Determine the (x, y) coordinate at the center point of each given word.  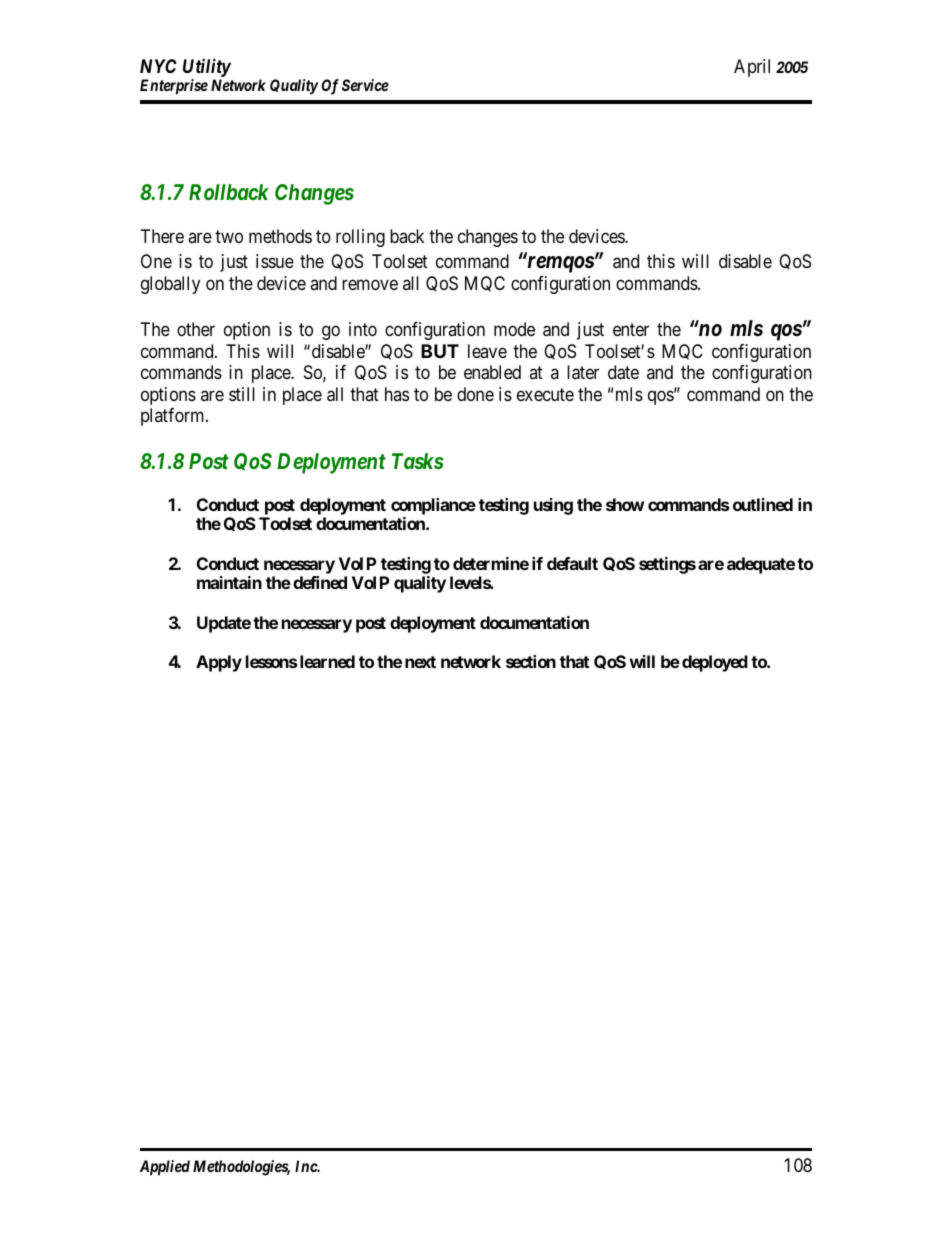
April (752, 68)
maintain (229, 582)
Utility (207, 69)
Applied (165, 1168)
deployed (715, 663)
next (420, 662)
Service (365, 85)
